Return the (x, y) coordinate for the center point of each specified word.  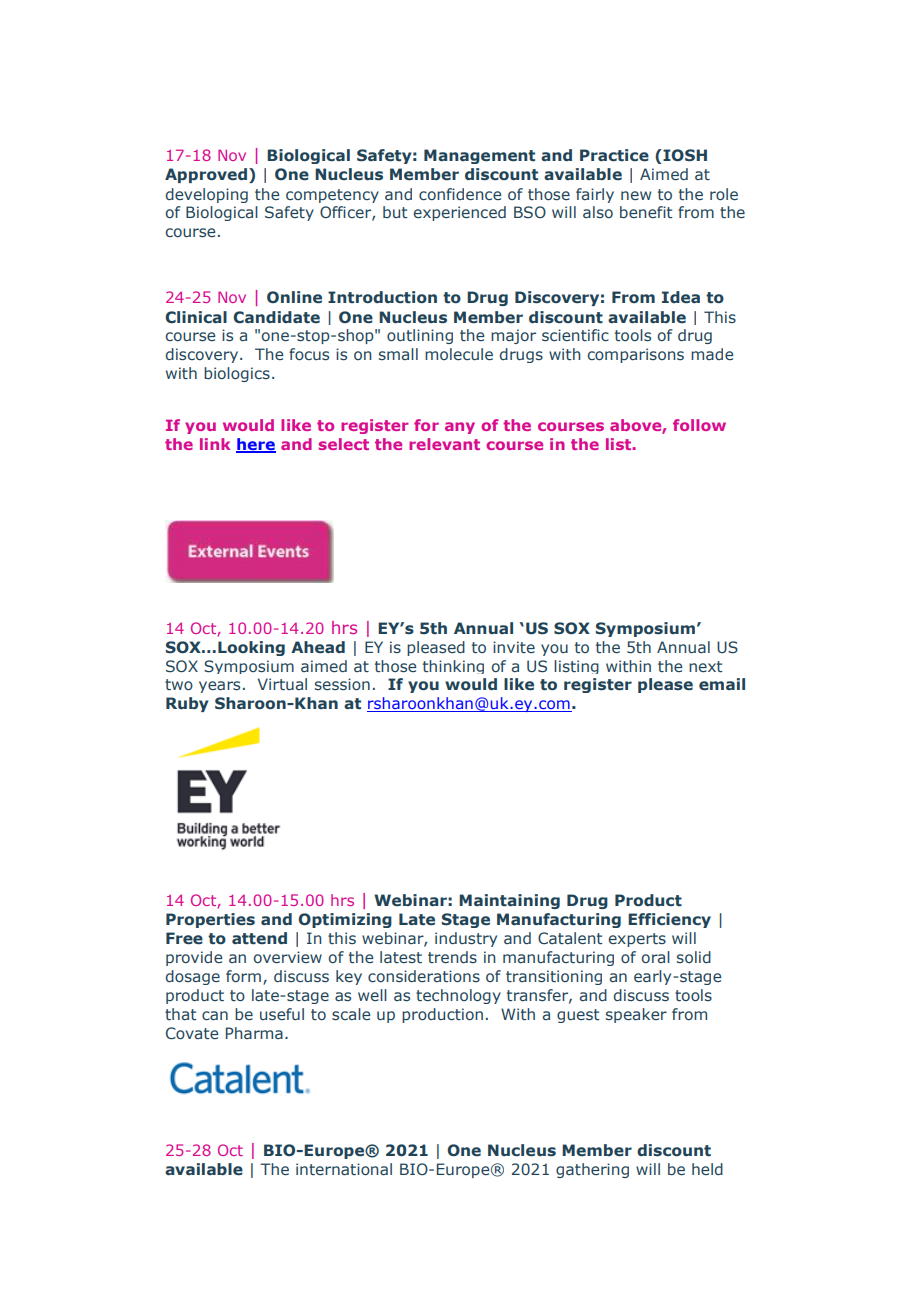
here (256, 445)
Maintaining (509, 901)
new (636, 195)
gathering (592, 1170)
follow (699, 425)
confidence (460, 194)
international (344, 1169)
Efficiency (669, 920)
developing (207, 195)
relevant (444, 444)
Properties (210, 920)
